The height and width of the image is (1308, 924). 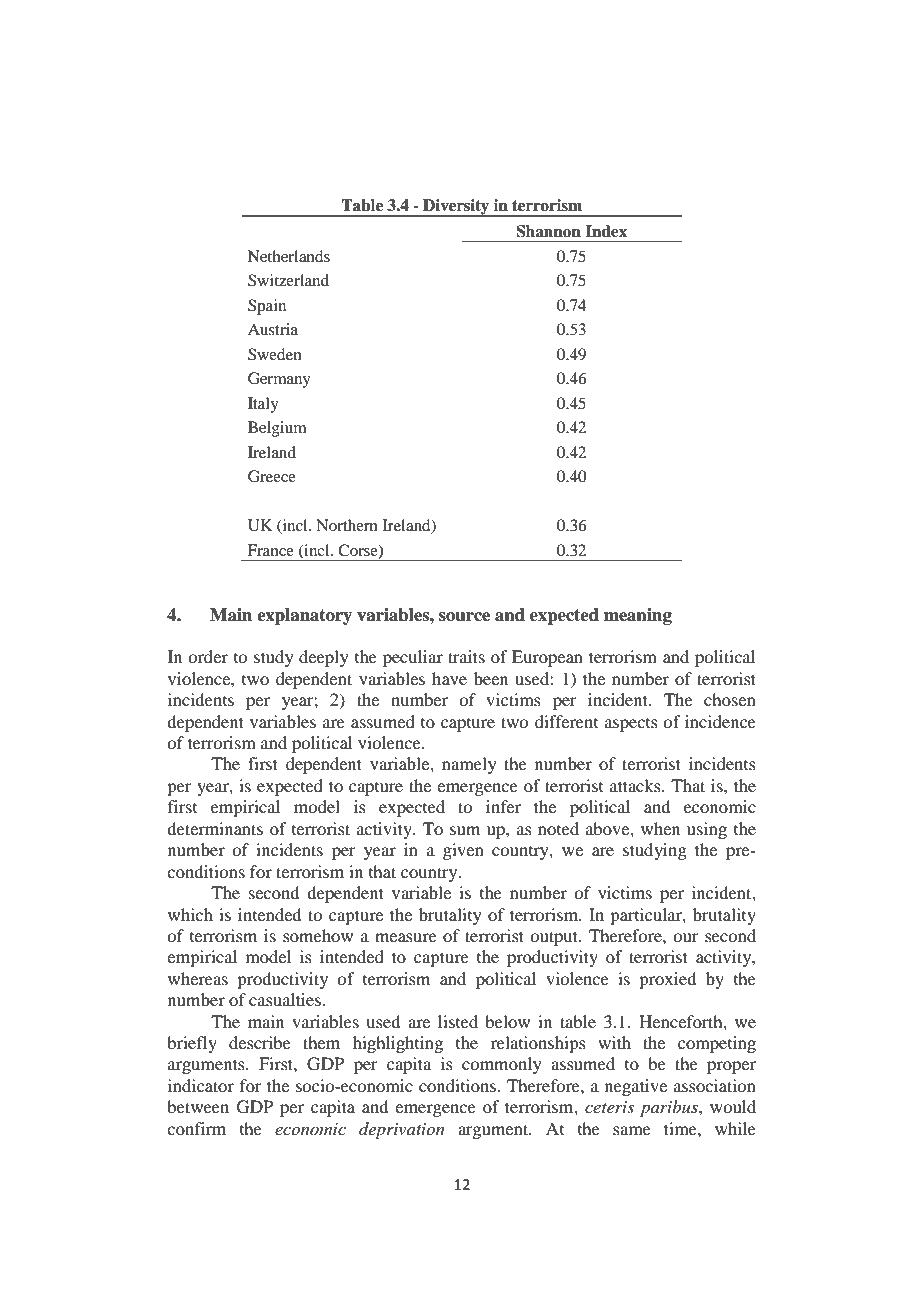 I want to click on between, so click(x=198, y=1106).
